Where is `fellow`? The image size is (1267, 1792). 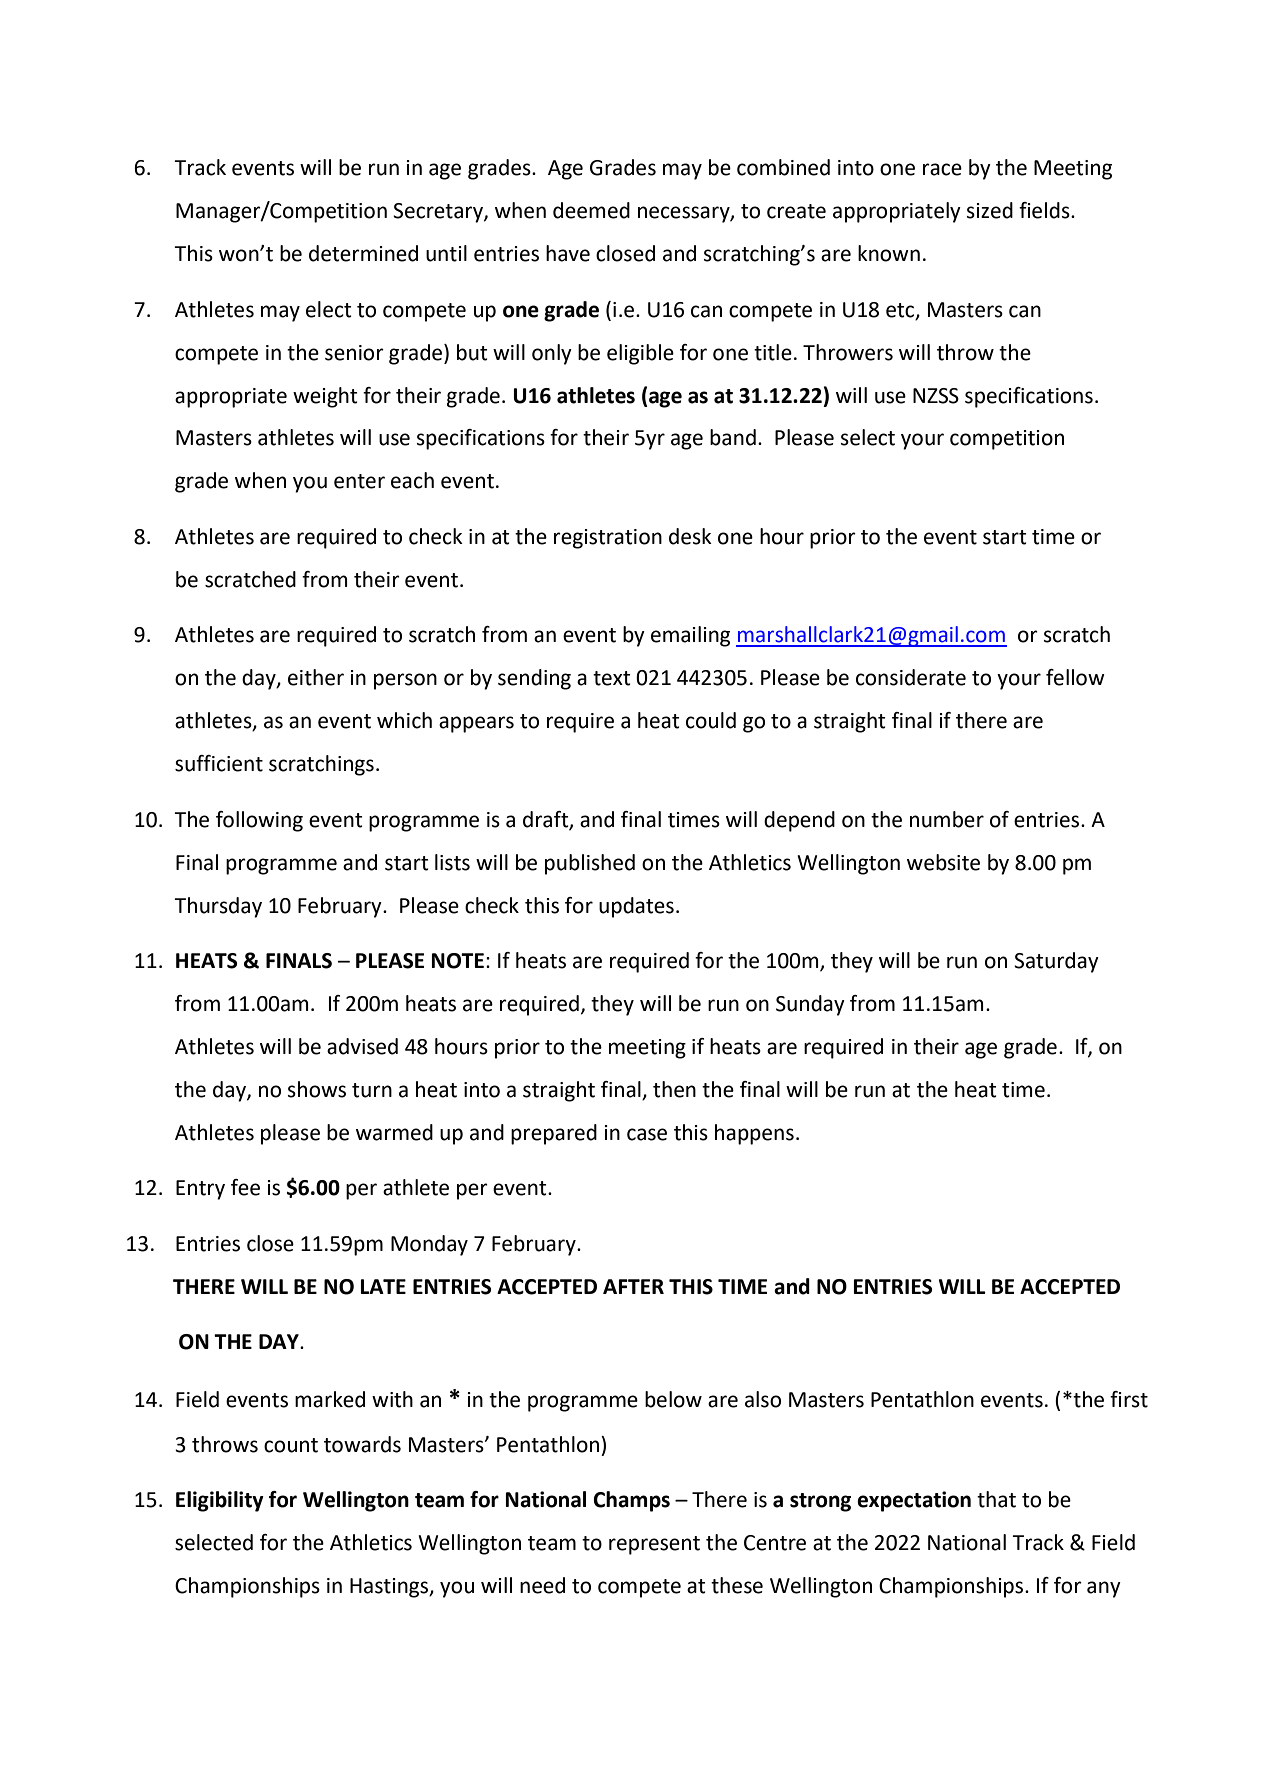
fellow is located at coordinates (1075, 677).
